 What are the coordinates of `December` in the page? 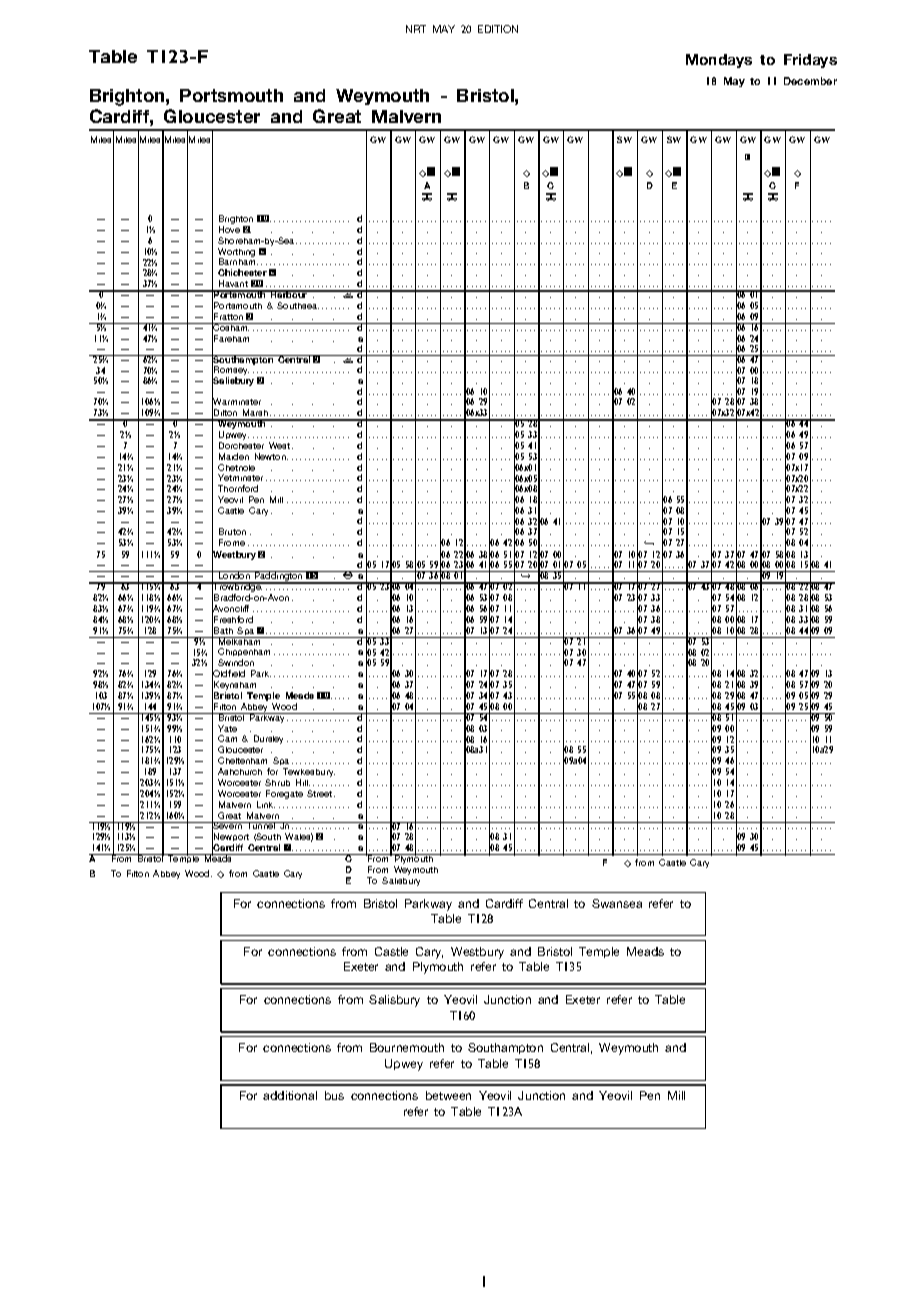 It's located at (810, 81).
